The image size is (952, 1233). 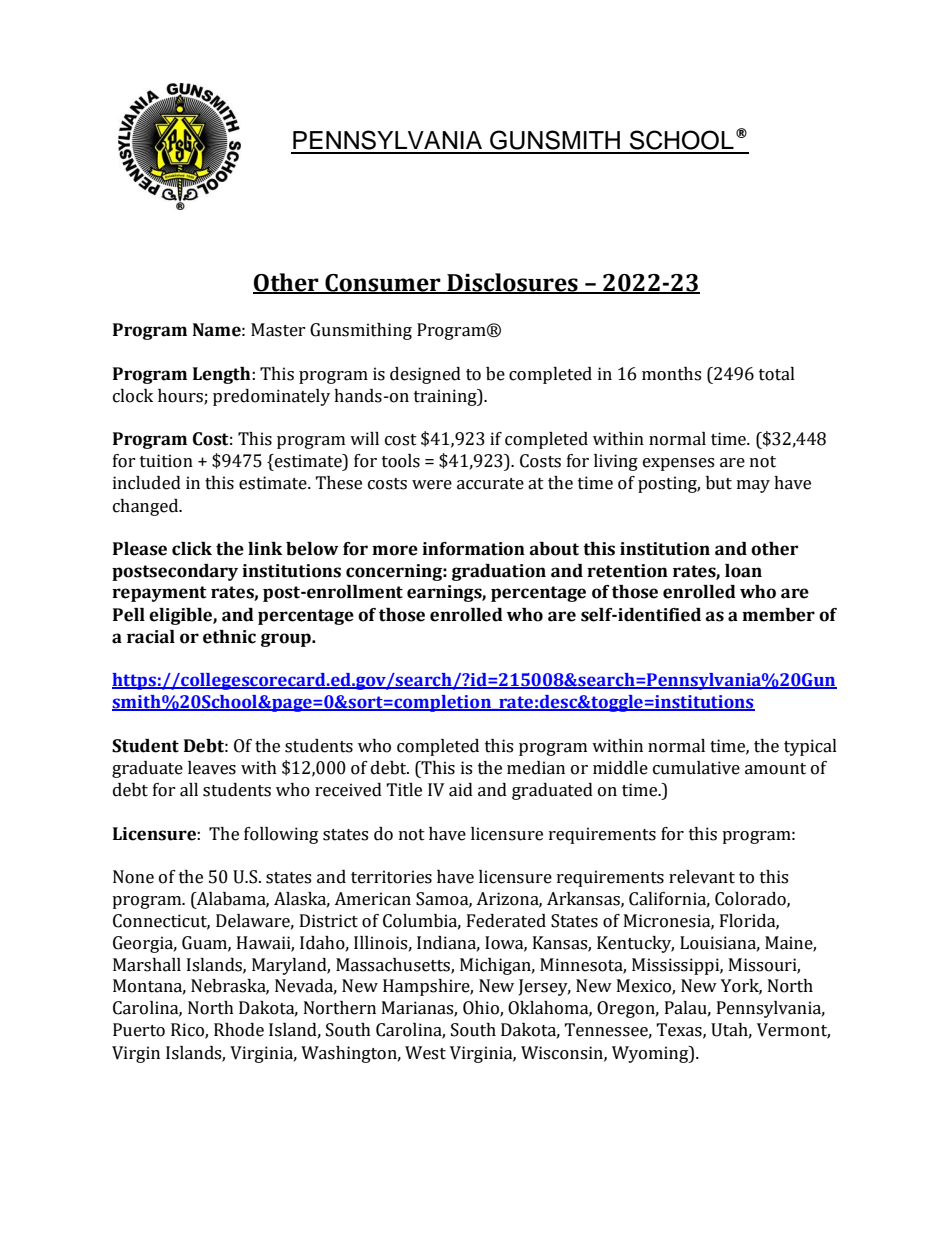 What do you see at coordinates (239, 1030) in the document?
I see `Rhode` at bounding box center [239, 1030].
